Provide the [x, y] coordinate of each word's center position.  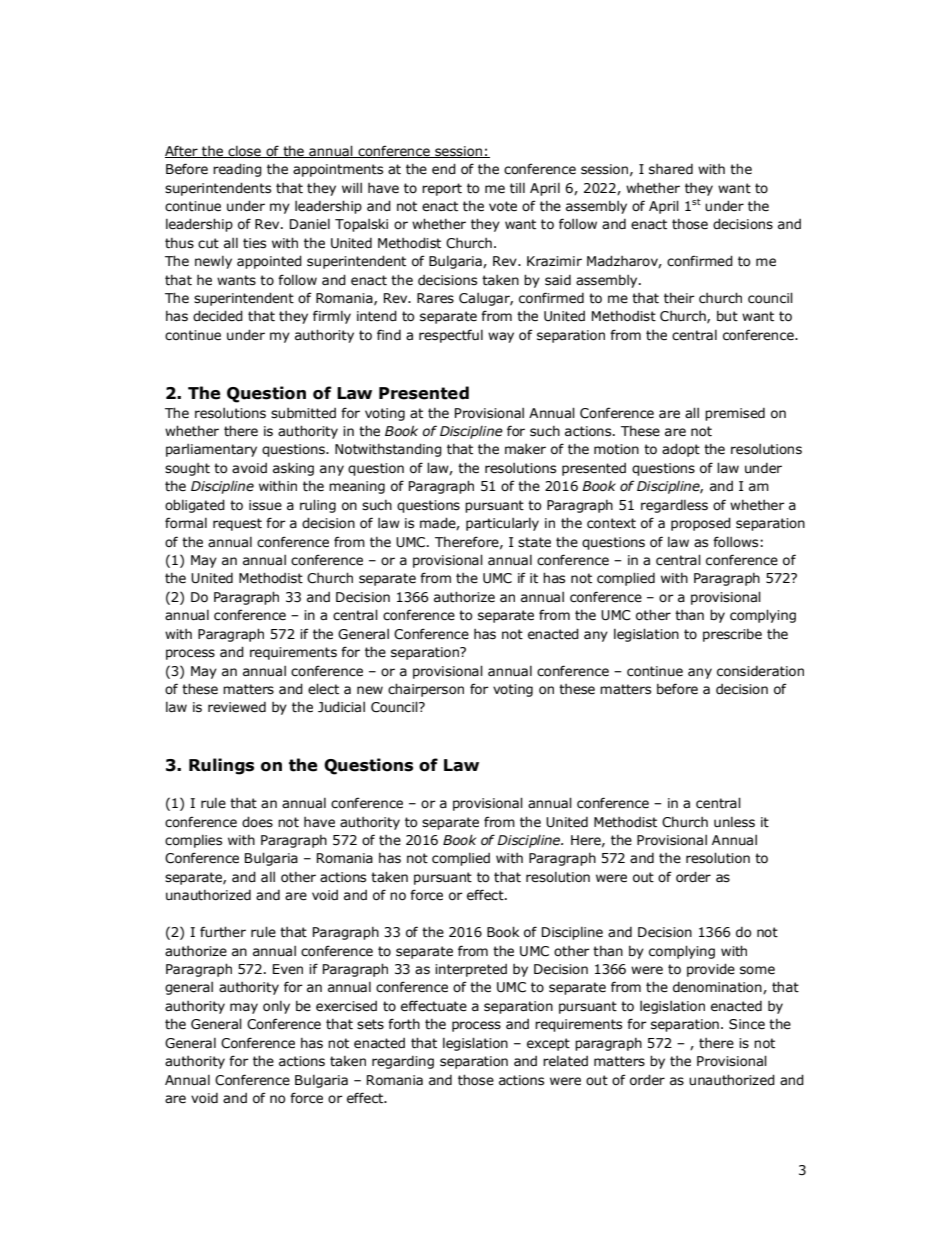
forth [404, 1024]
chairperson [426, 690]
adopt [681, 450]
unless [734, 822]
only [276, 1007]
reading [237, 170]
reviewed [237, 707]
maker [525, 449]
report [442, 189]
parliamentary [211, 450]
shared [671, 169]
